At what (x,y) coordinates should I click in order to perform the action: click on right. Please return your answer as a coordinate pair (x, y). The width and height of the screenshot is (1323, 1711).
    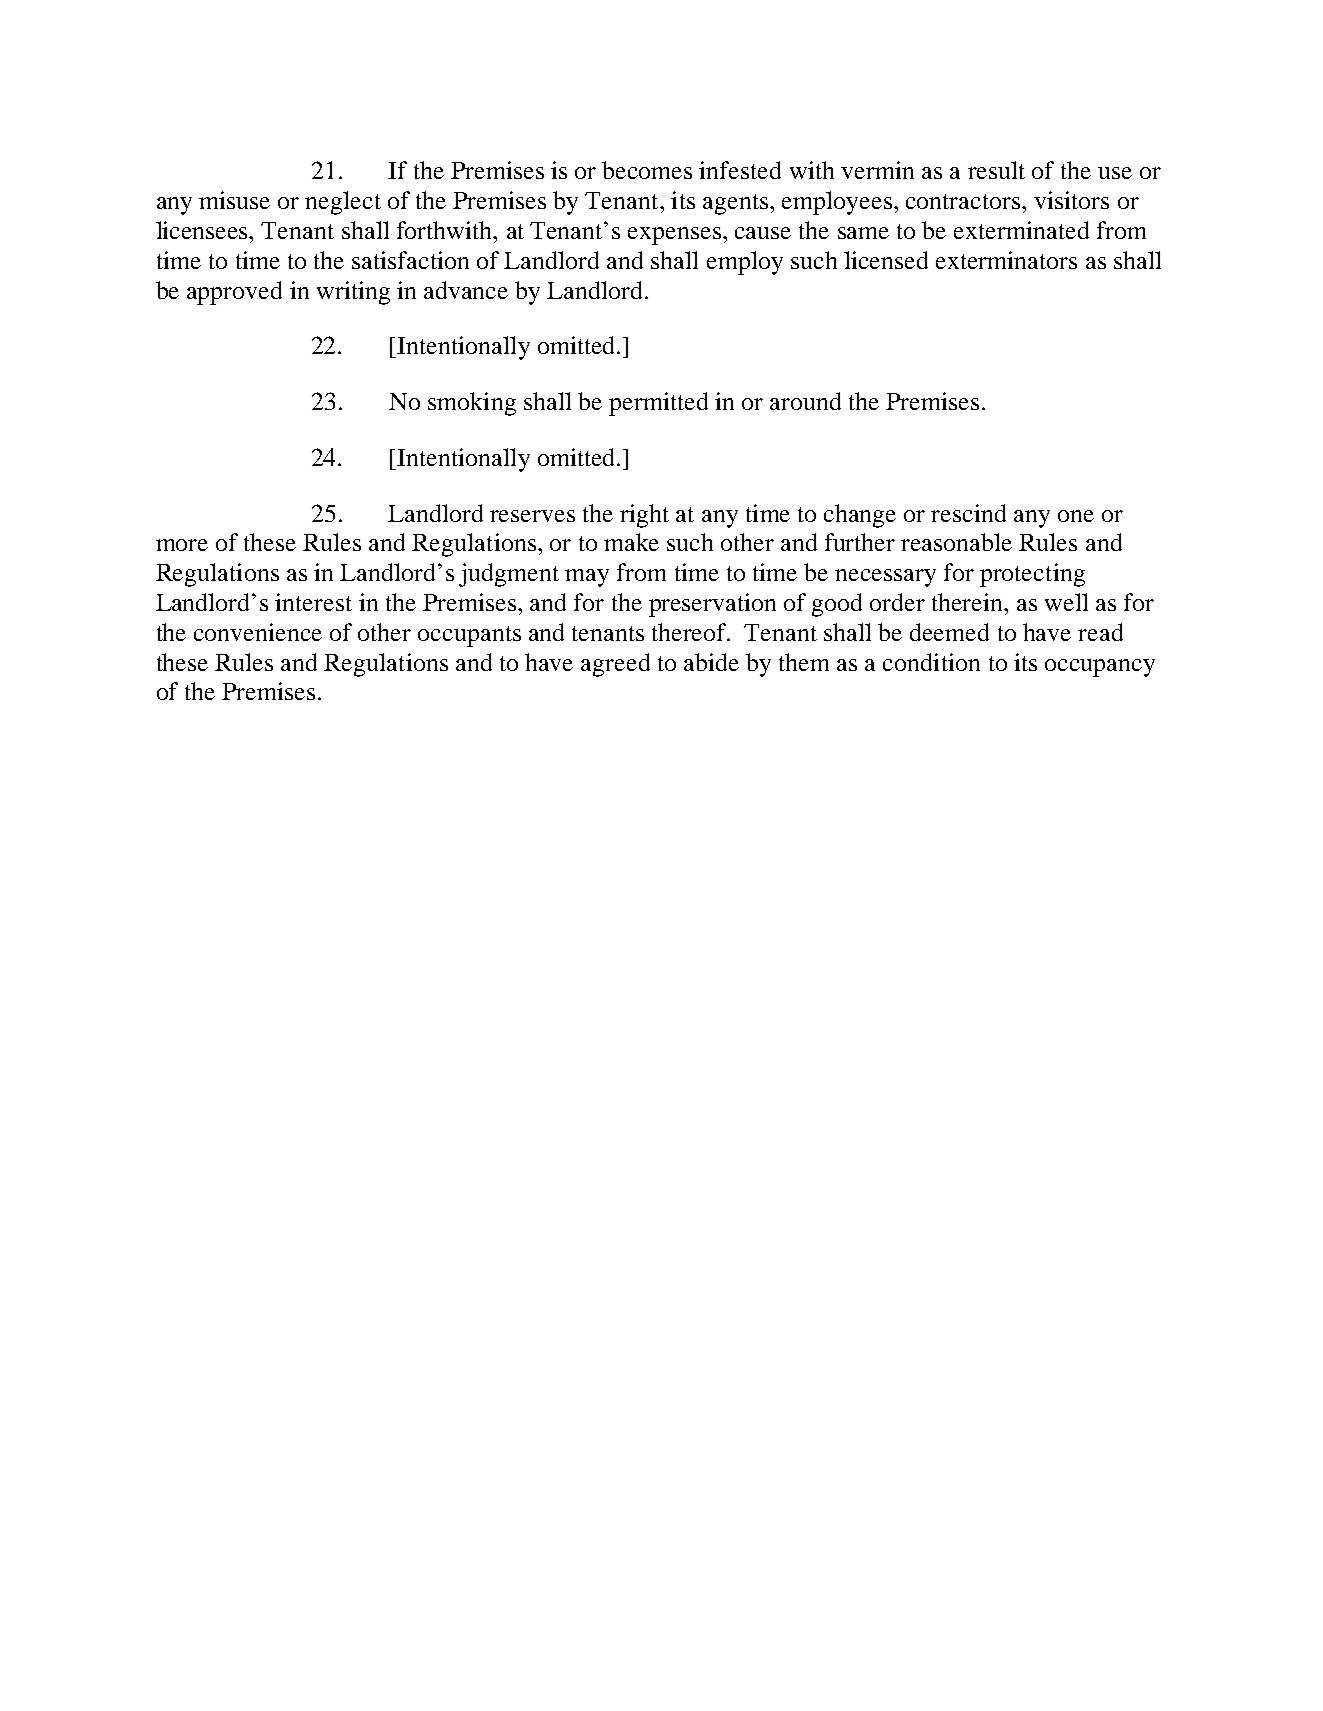
    Looking at the image, I should click on (644, 516).
